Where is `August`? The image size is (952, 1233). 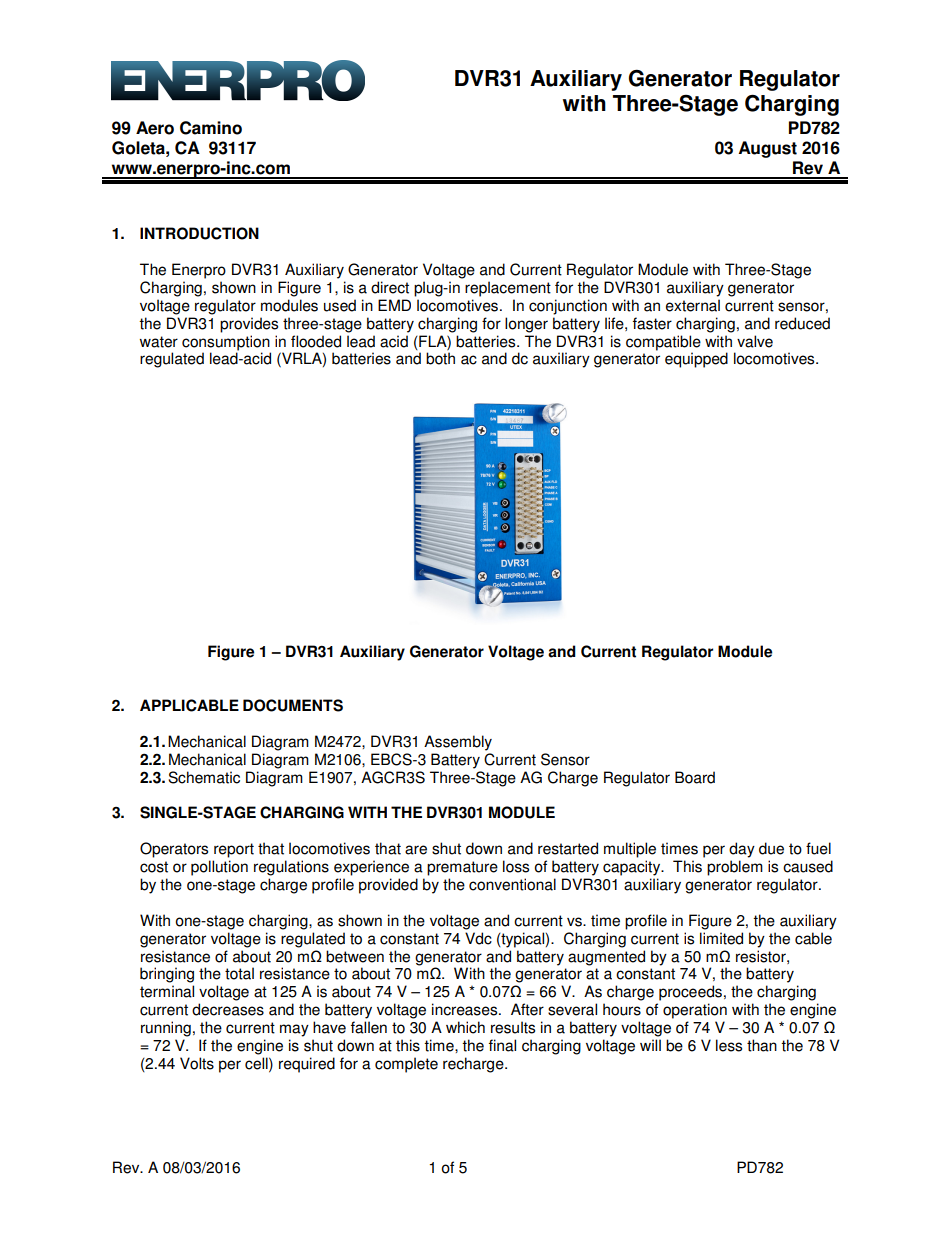
August is located at coordinates (768, 149).
